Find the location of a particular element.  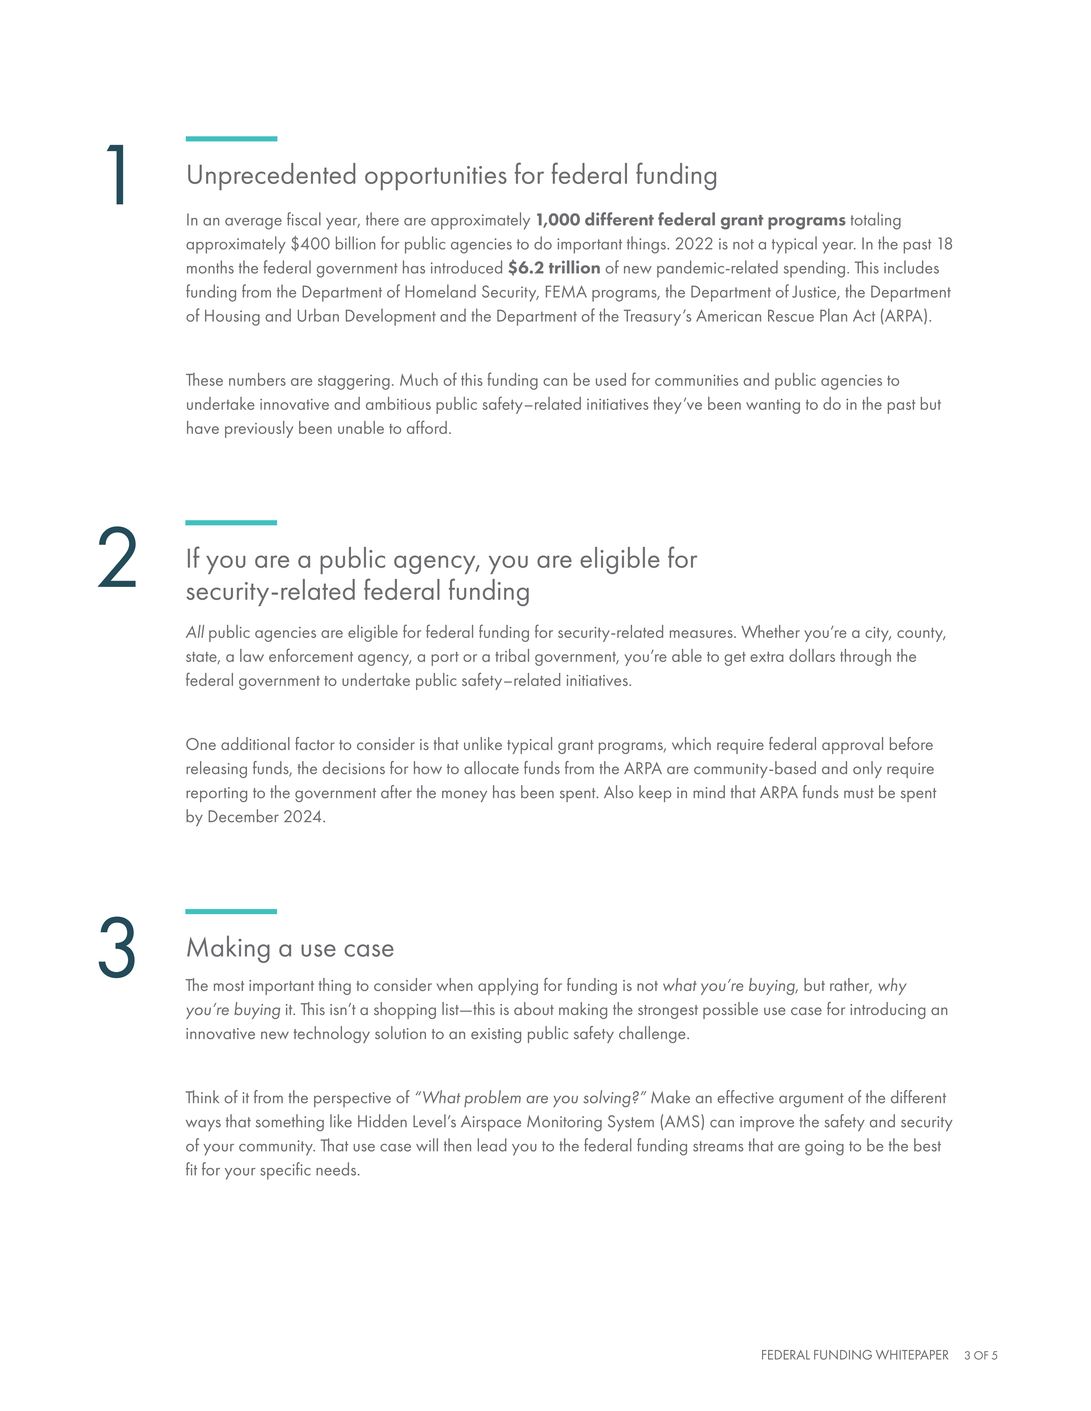

technology is located at coordinates (332, 1034).
